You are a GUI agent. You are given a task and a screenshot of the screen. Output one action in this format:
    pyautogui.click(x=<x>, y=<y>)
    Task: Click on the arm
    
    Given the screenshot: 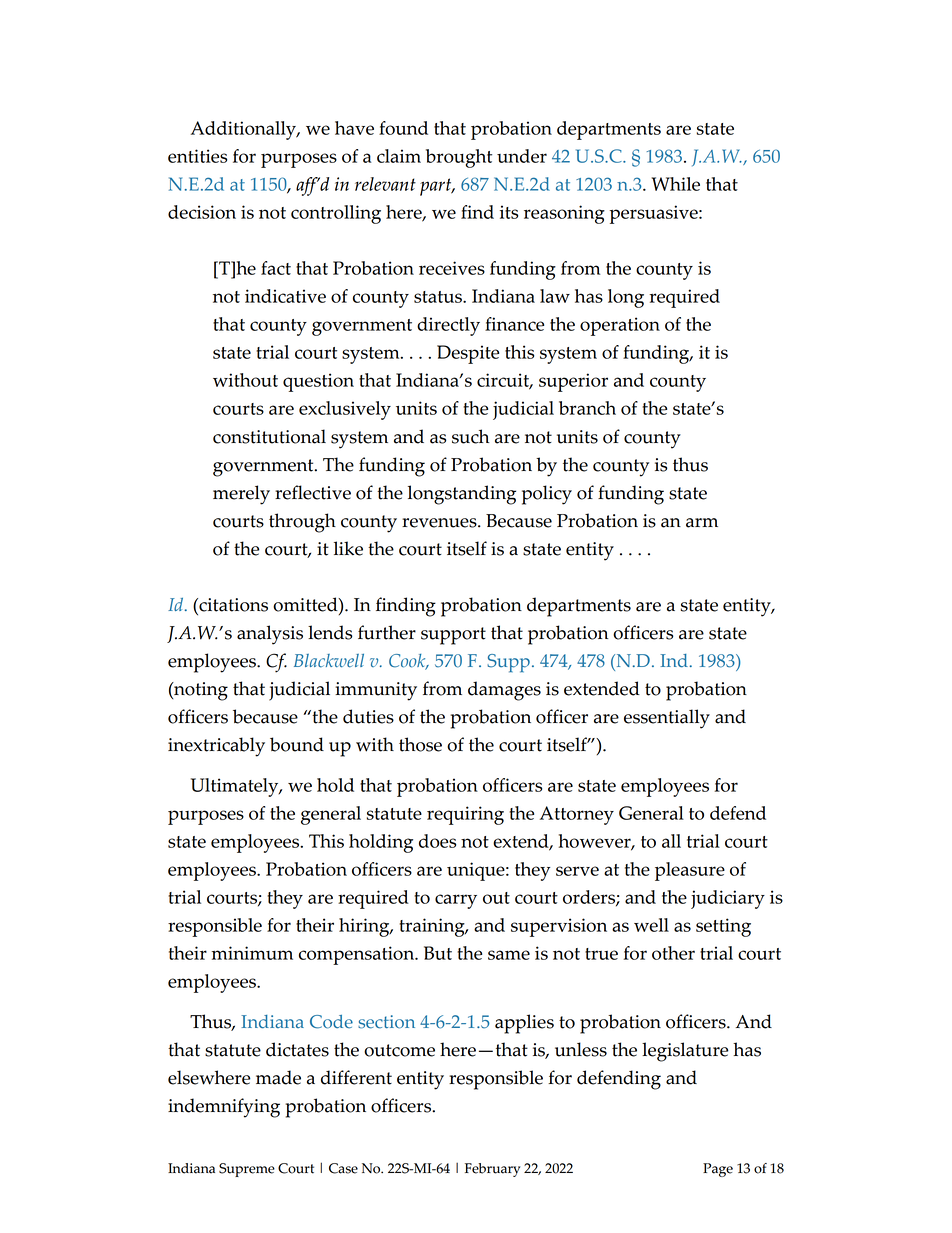 What is the action you would take?
    pyautogui.click(x=702, y=523)
